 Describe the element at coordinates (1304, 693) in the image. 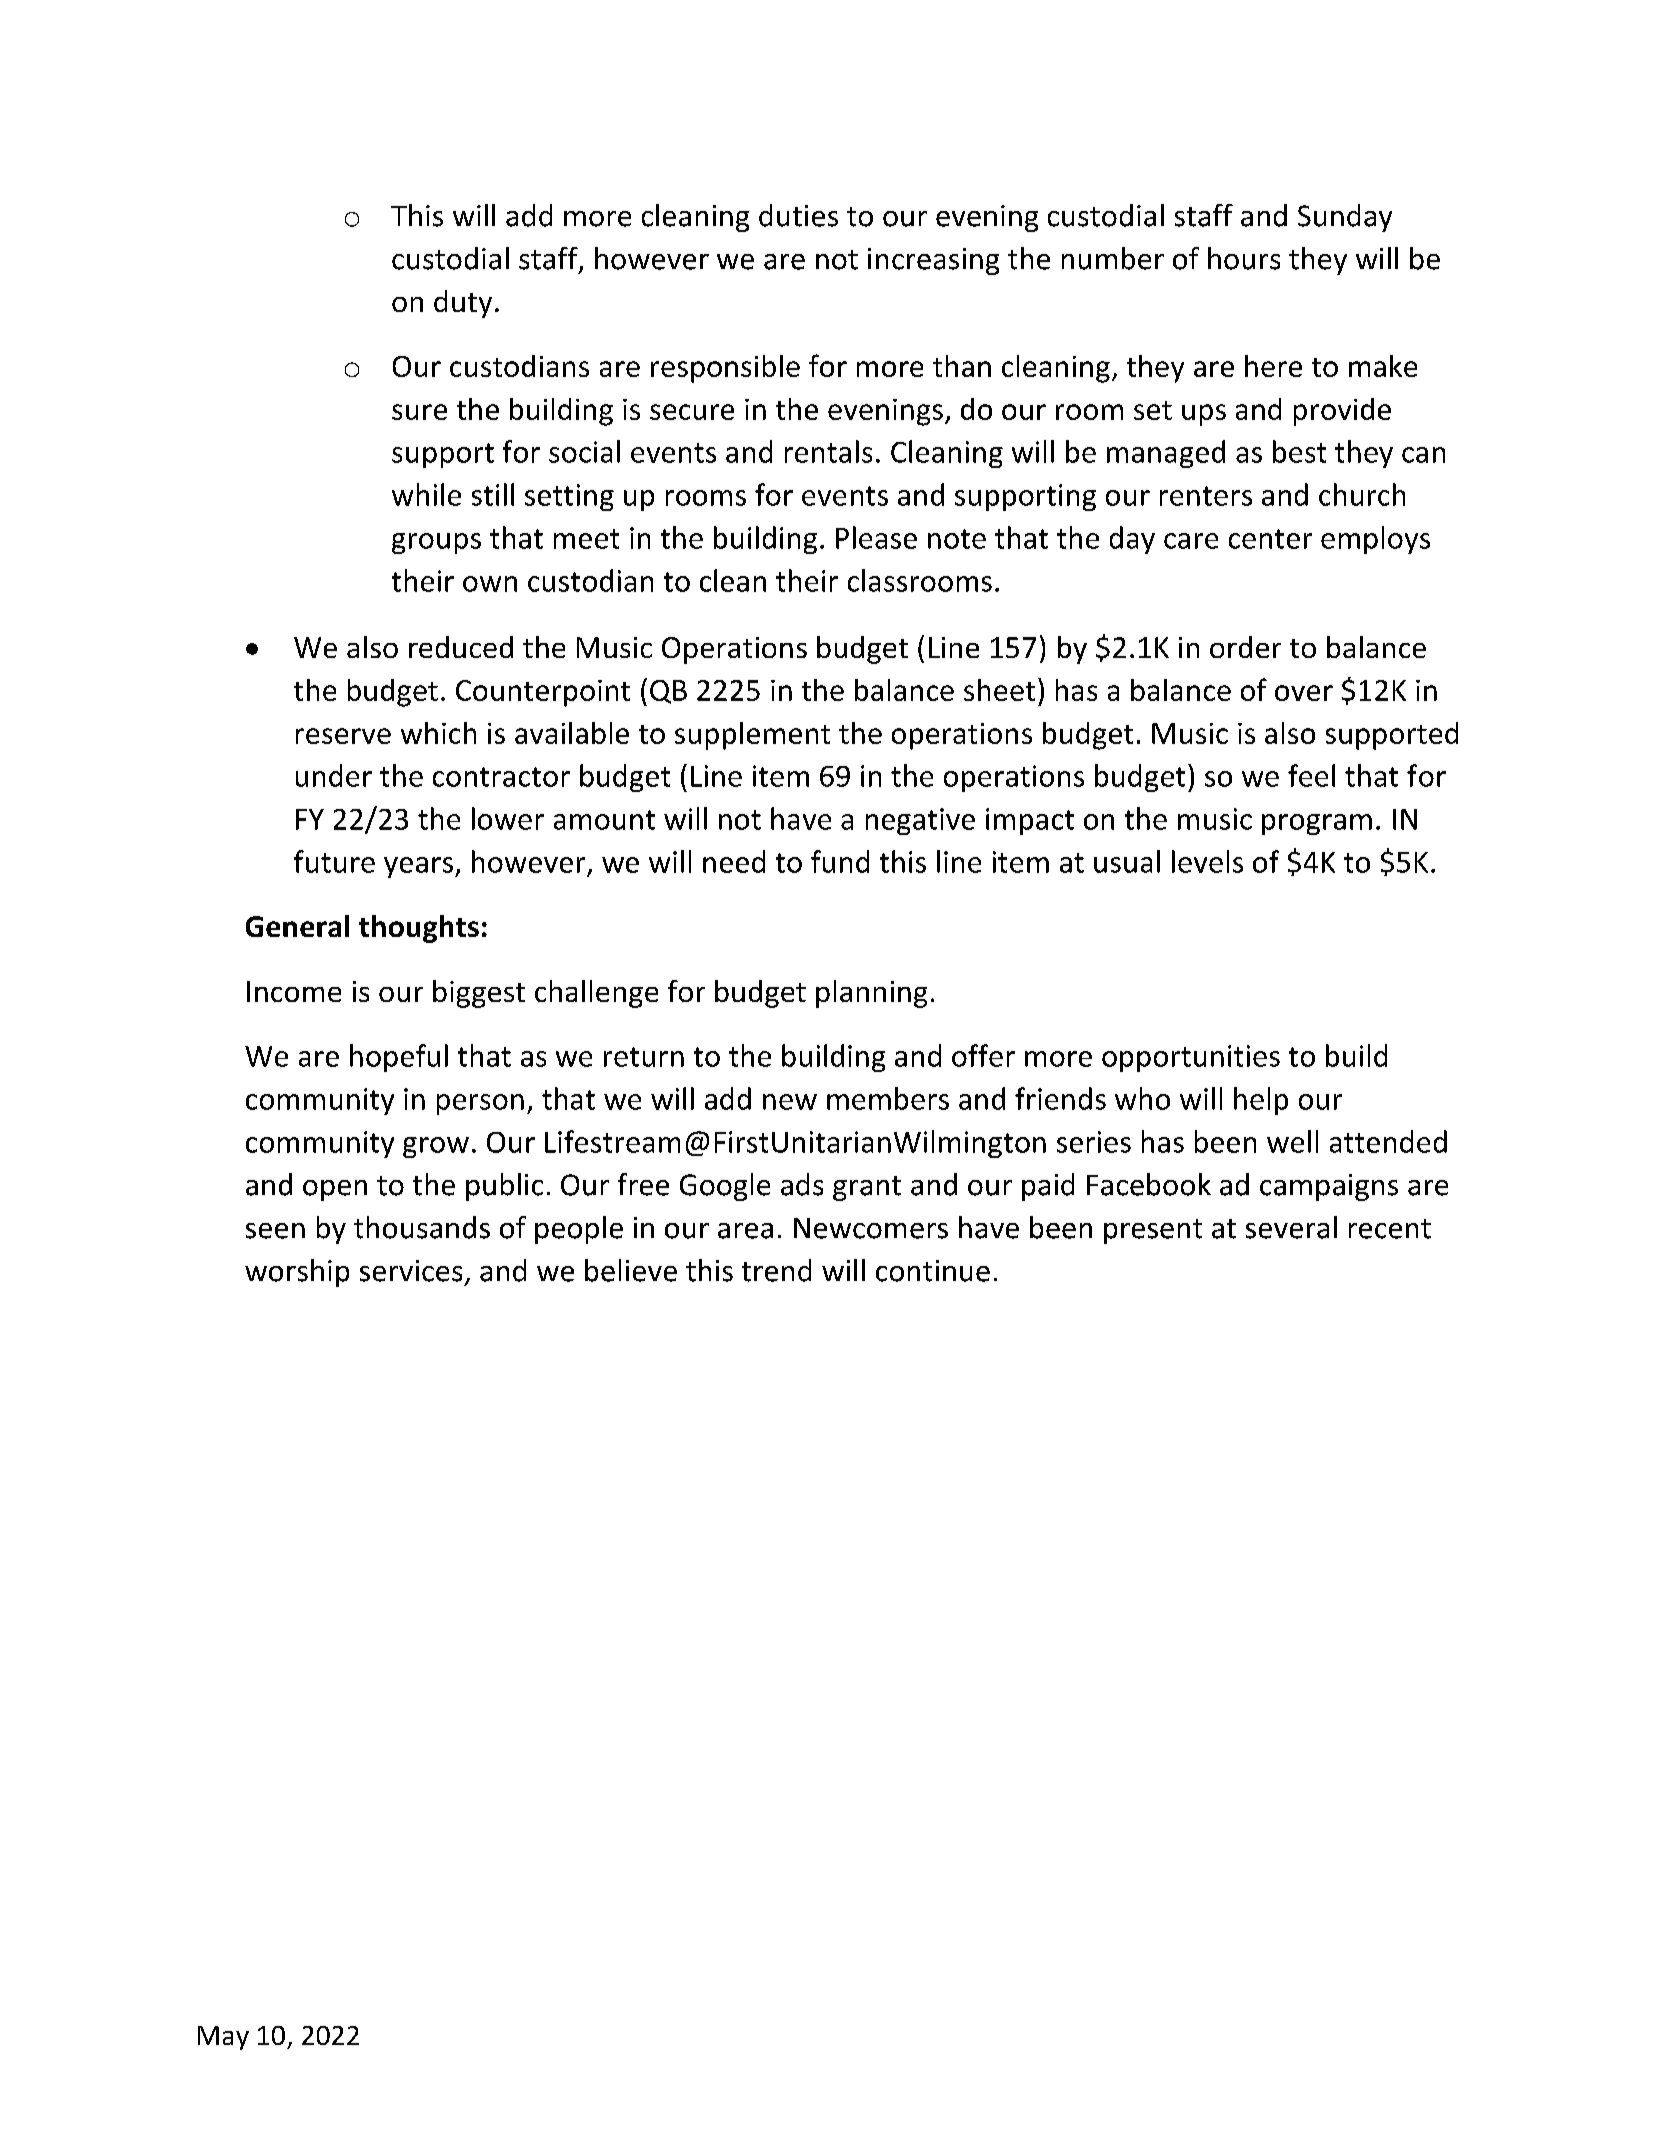

I see `over` at that location.
